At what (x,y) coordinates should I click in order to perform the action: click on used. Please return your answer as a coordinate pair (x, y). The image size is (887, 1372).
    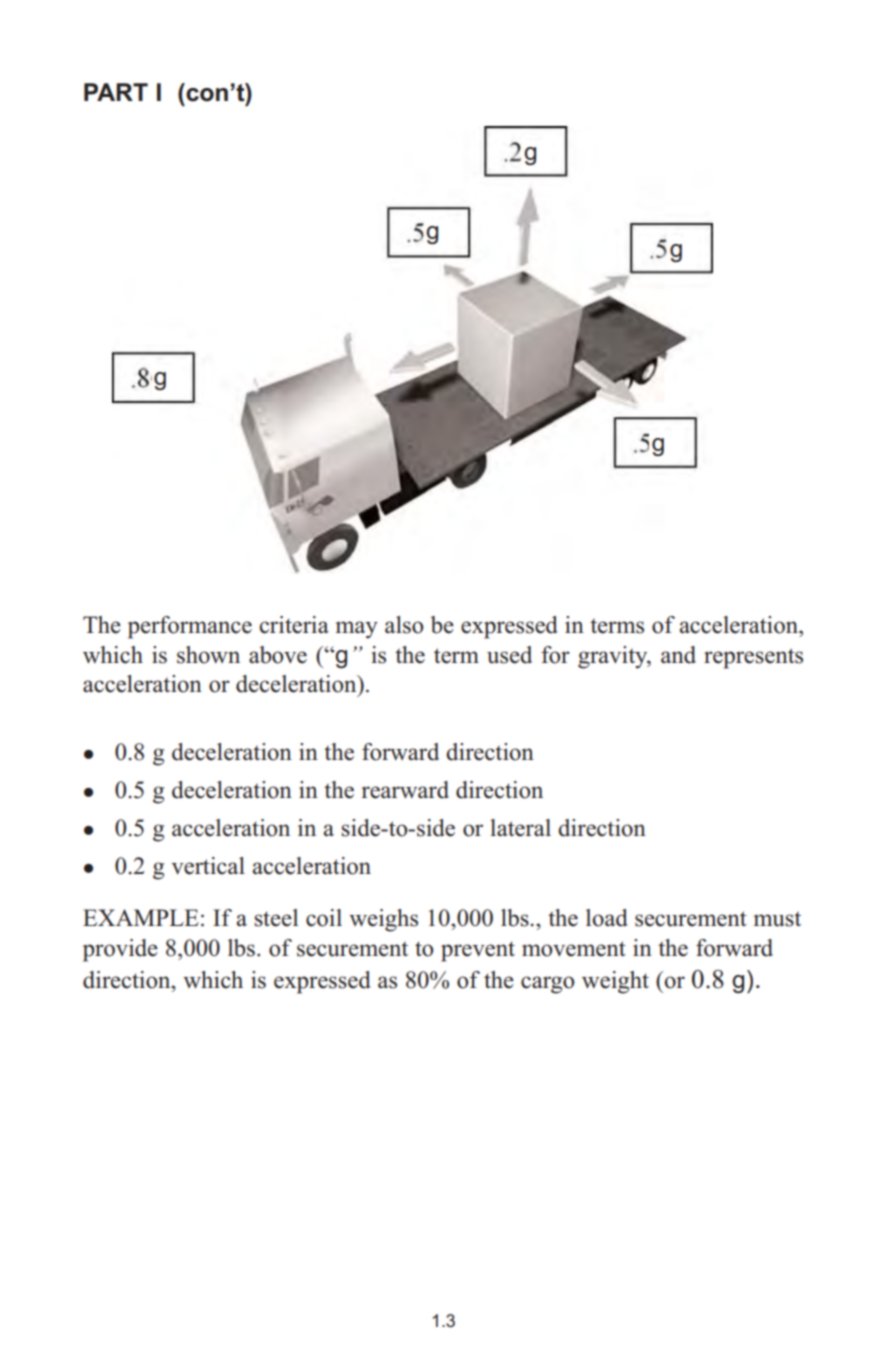
    Looking at the image, I should click on (509, 655).
